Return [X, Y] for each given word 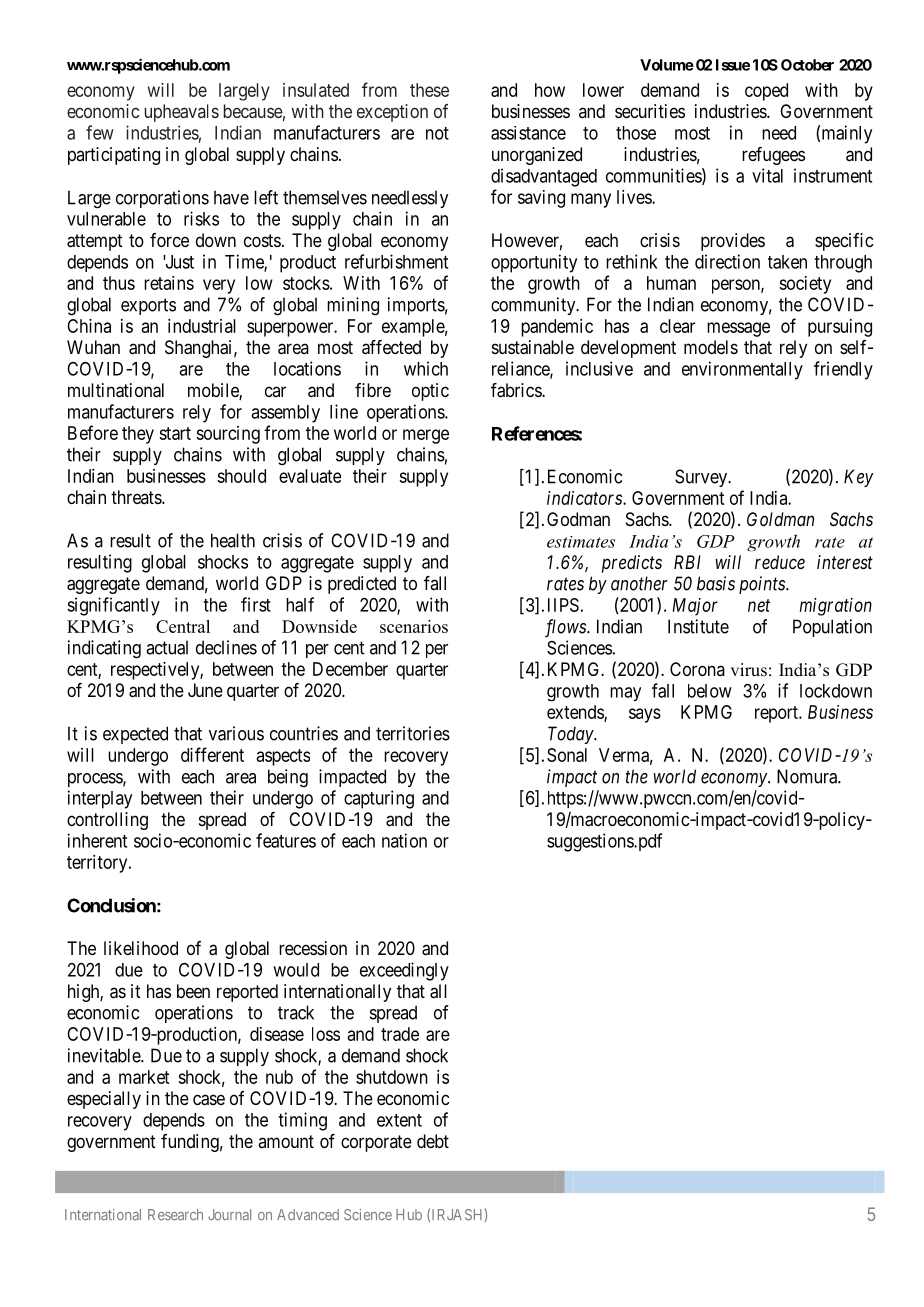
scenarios [414, 626]
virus [748, 670]
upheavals [182, 113]
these [429, 90]
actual [167, 647]
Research [175, 1215]
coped [766, 92]
